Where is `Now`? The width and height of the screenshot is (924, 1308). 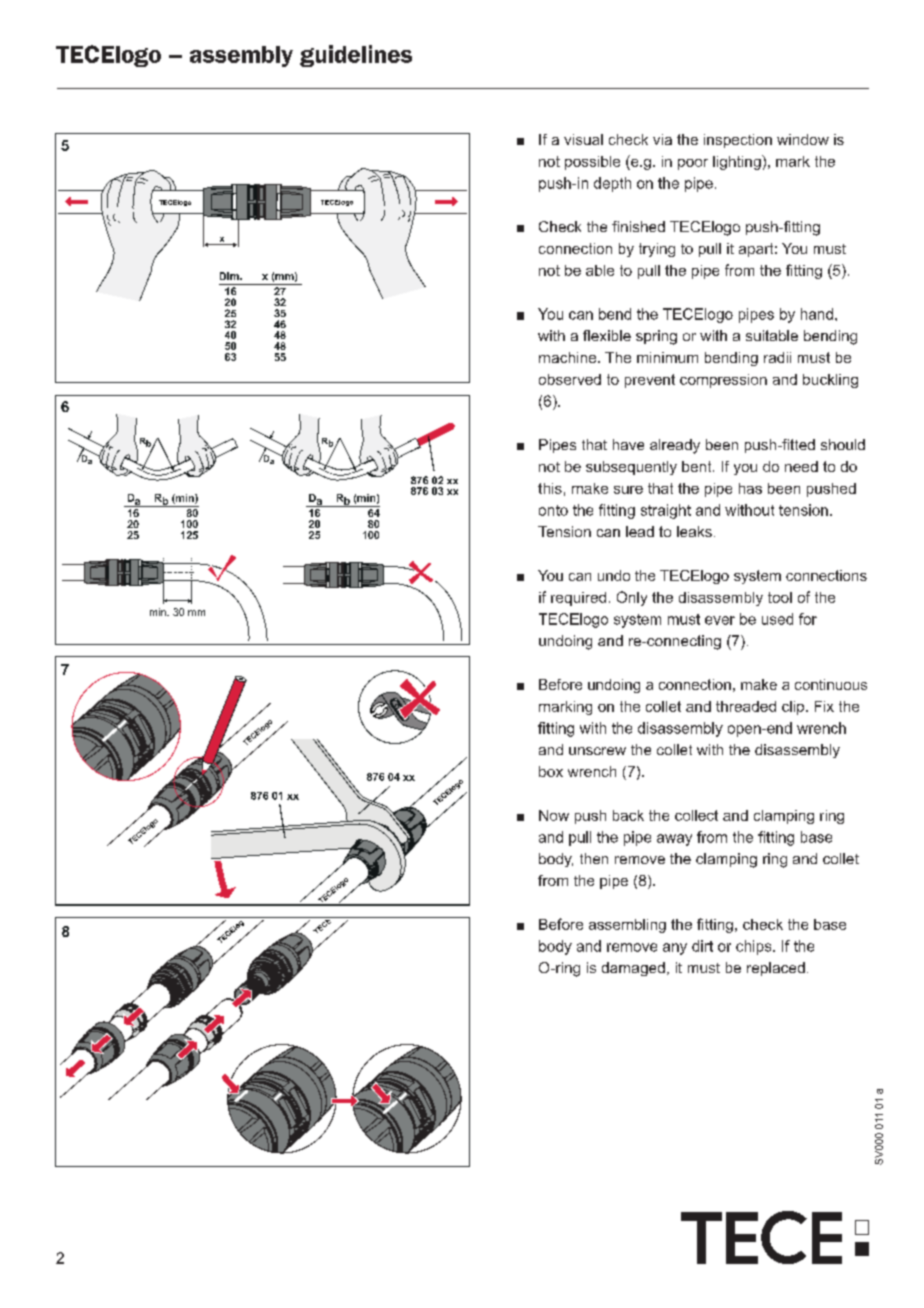
Now is located at coordinates (554, 815).
